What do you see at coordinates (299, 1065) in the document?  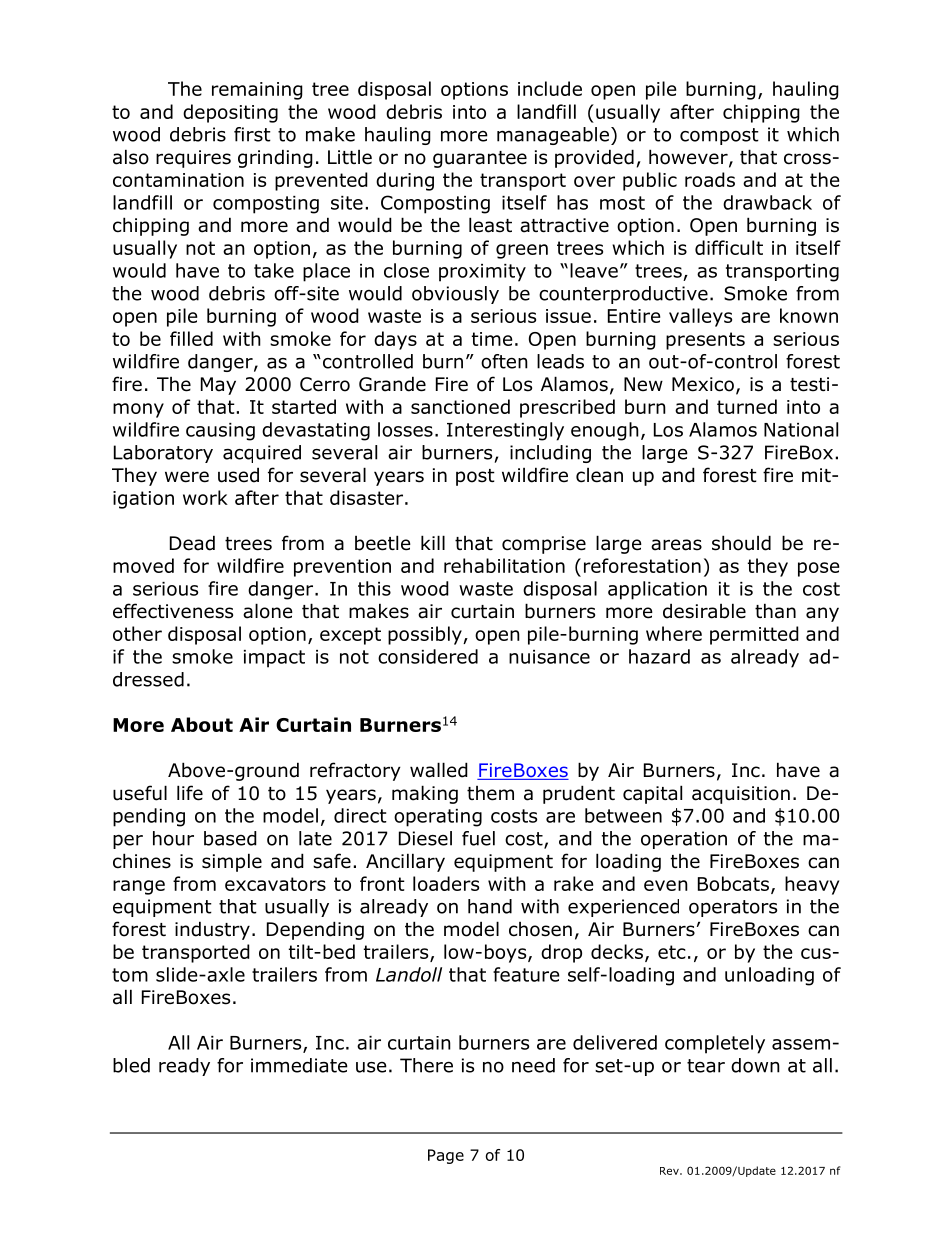 I see `immediate` at bounding box center [299, 1065].
